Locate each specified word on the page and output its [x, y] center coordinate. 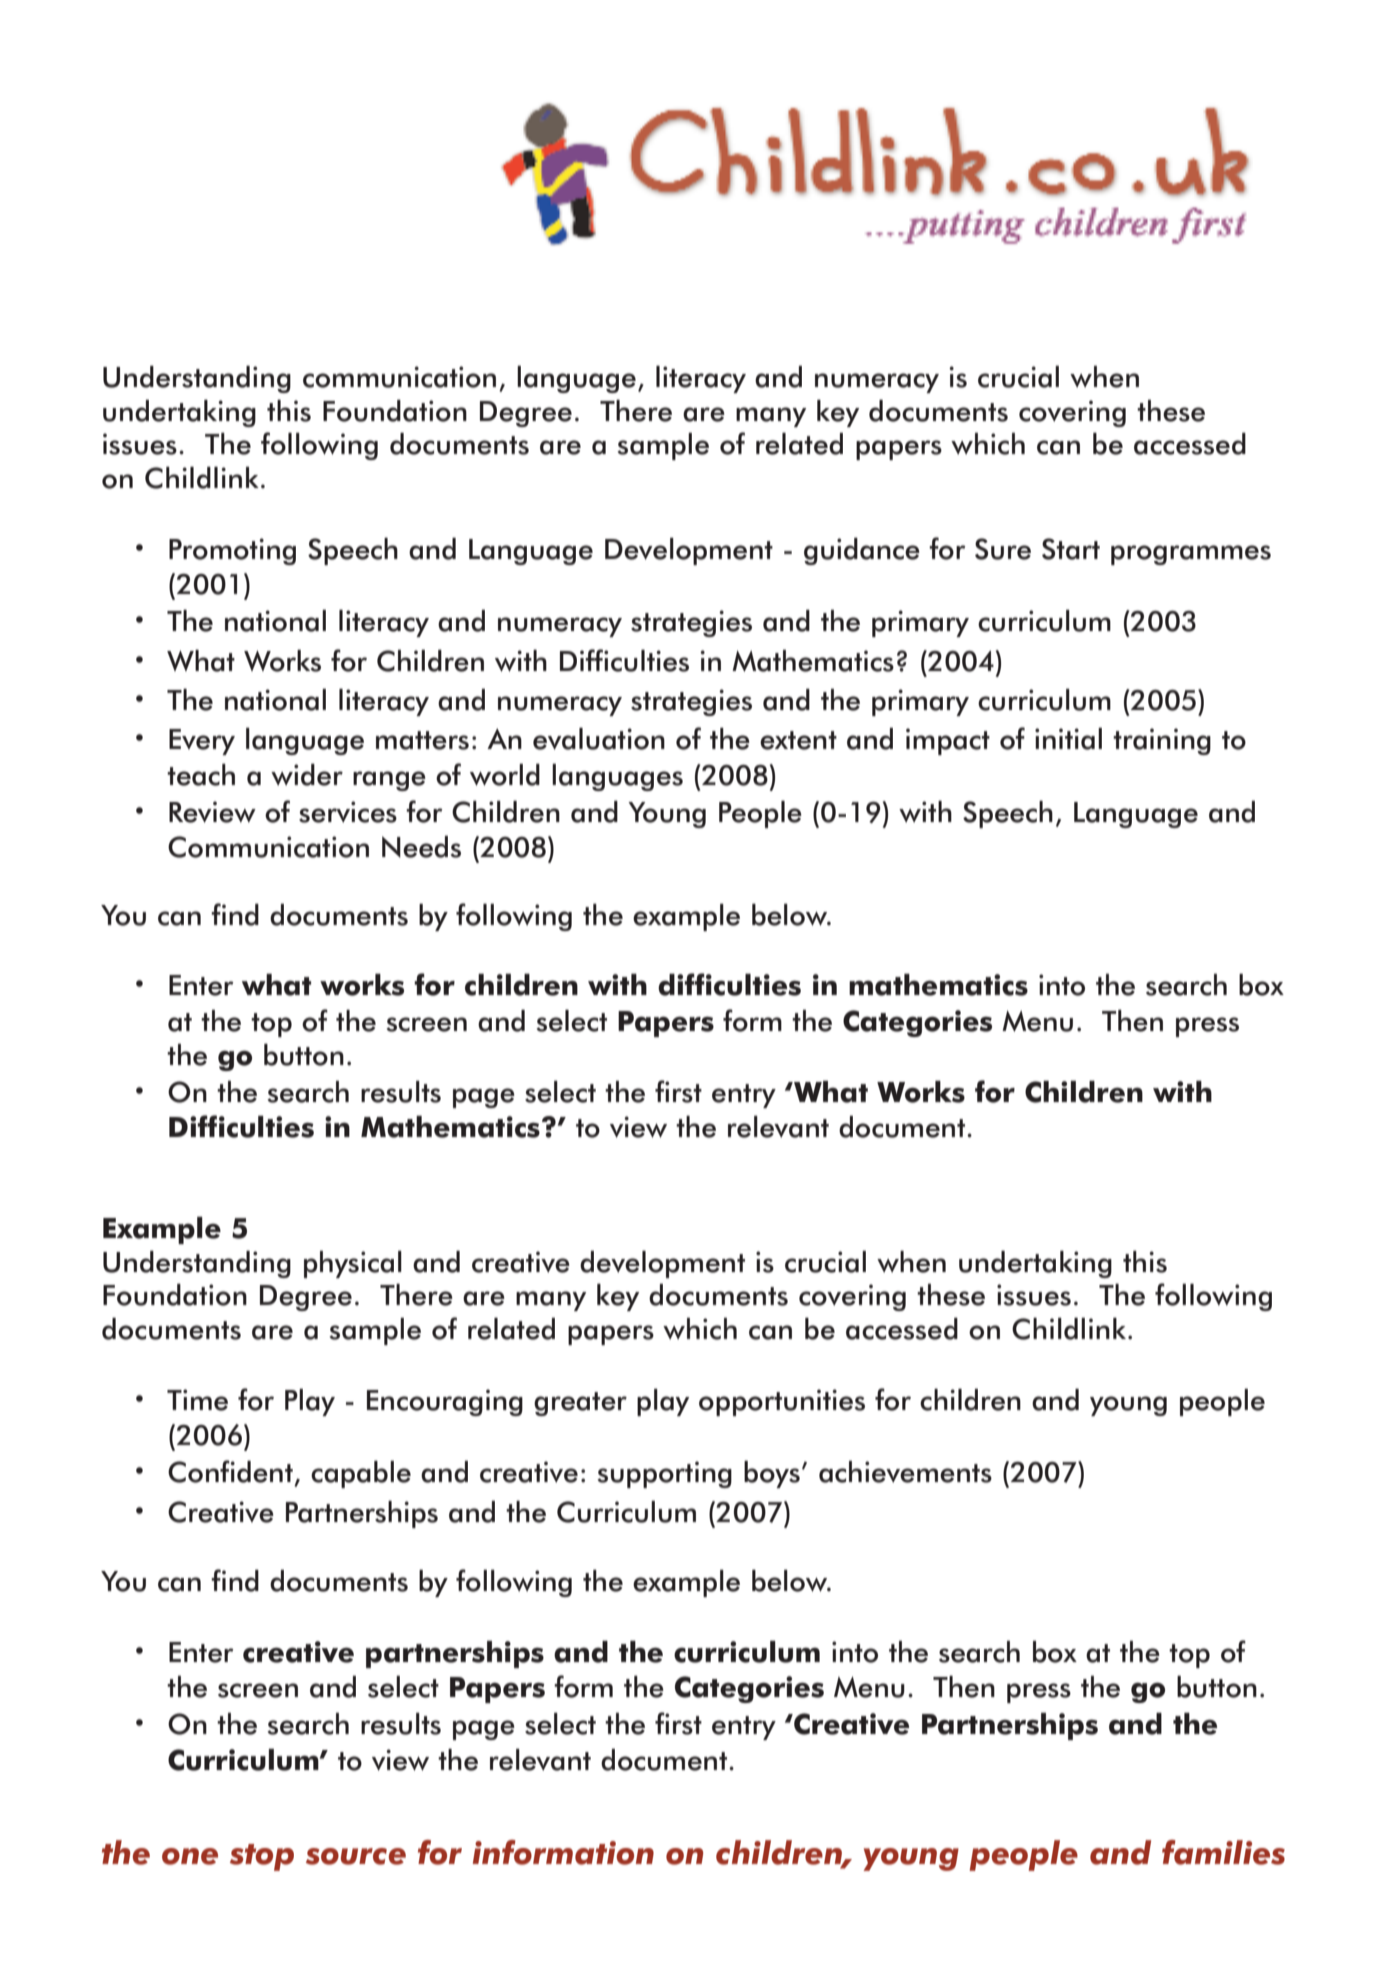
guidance [862, 551]
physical [353, 1264]
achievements [905, 1472]
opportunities [782, 1402]
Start [1071, 549]
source [356, 1856]
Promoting [232, 551]
